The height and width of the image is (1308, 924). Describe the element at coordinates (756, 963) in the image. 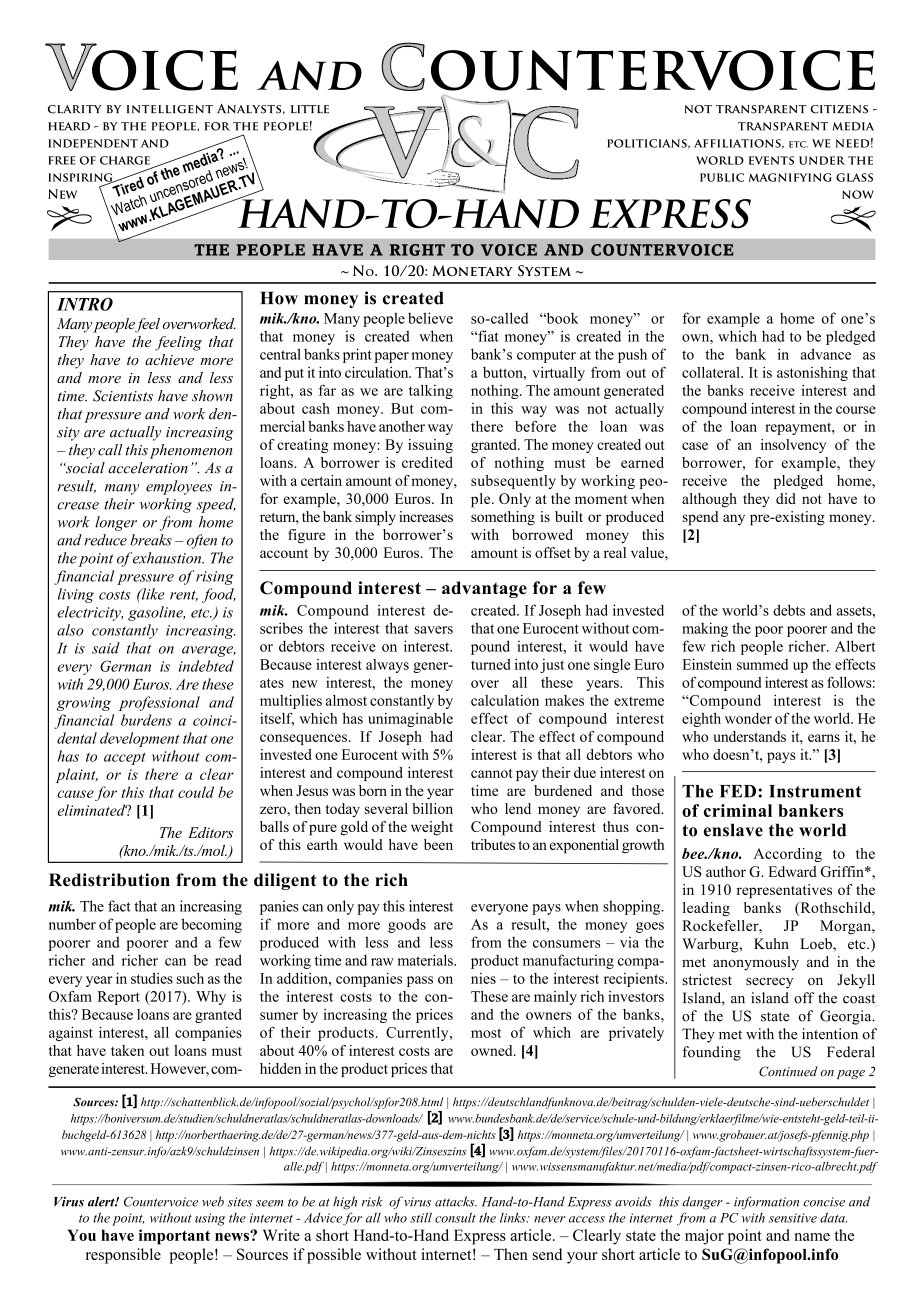

I see `anonymously` at that location.
